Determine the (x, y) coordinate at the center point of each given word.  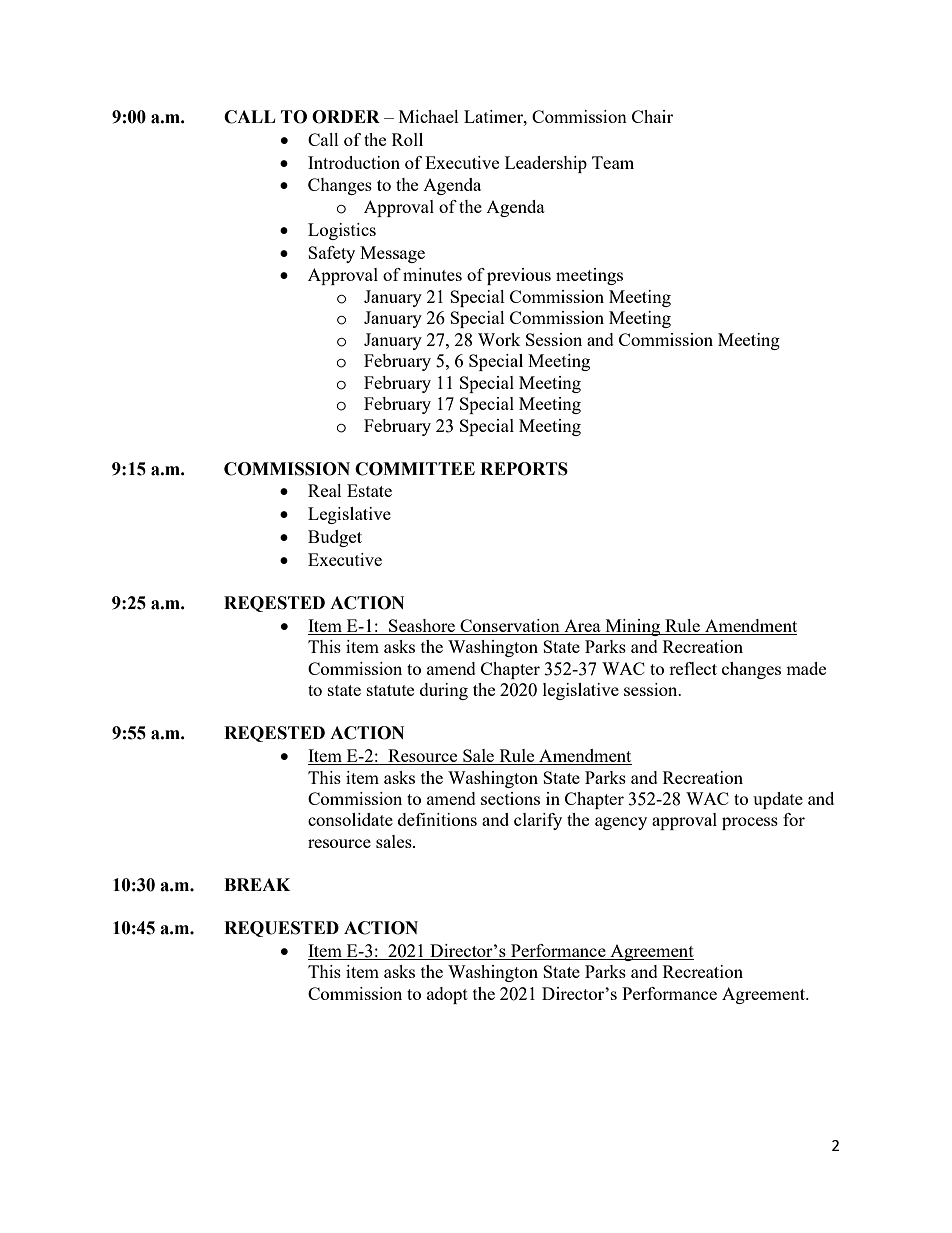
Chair (652, 116)
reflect (693, 668)
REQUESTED (281, 929)
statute (390, 690)
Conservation (510, 627)
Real (325, 490)
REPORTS (524, 469)
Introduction (354, 162)
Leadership (546, 164)
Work (499, 339)
